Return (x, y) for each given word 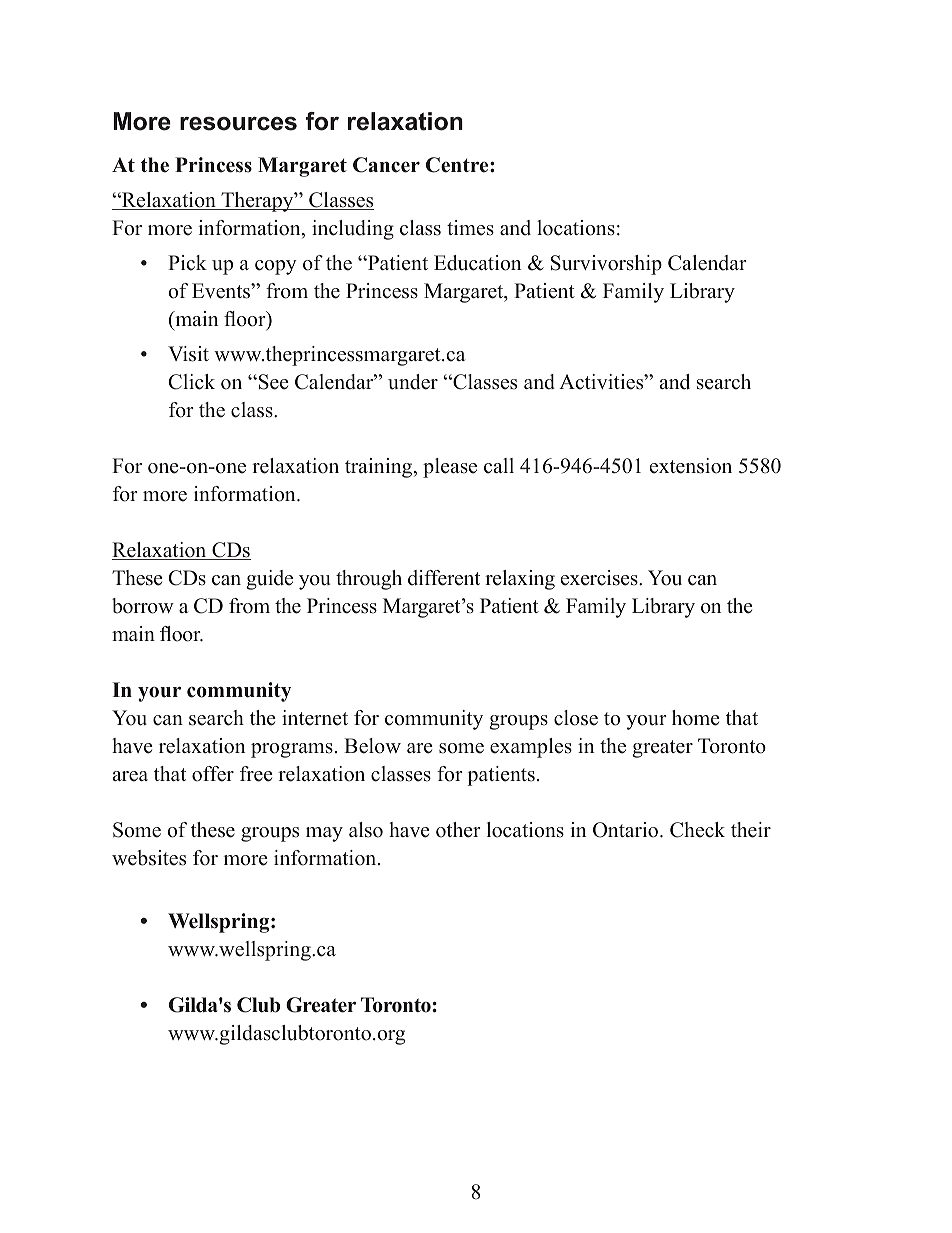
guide (269, 580)
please (450, 468)
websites (149, 858)
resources (238, 124)
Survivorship (606, 265)
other (458, 830)
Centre (458, 165)
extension (691, 466)
